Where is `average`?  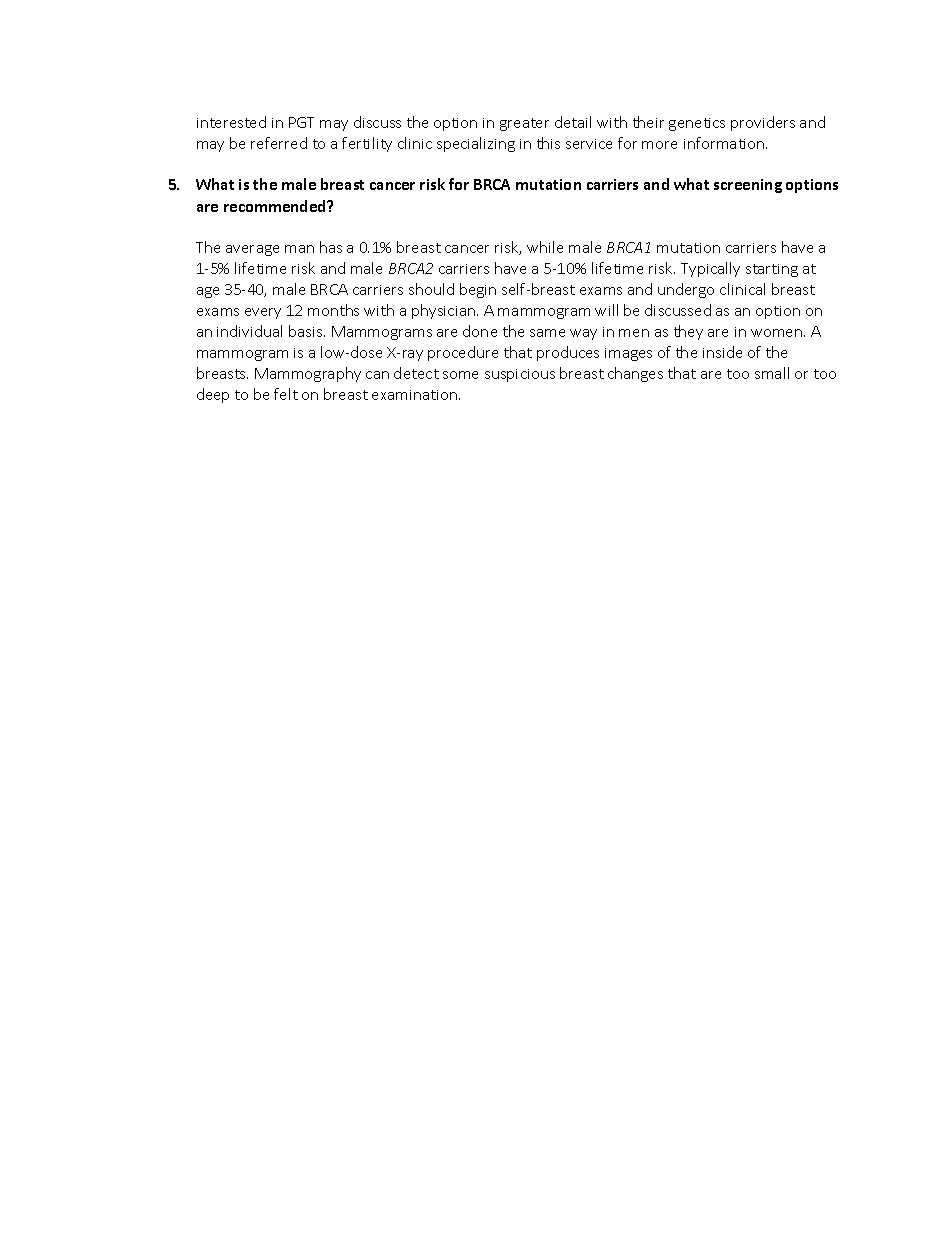 average is located at coordinates (252, 250).
